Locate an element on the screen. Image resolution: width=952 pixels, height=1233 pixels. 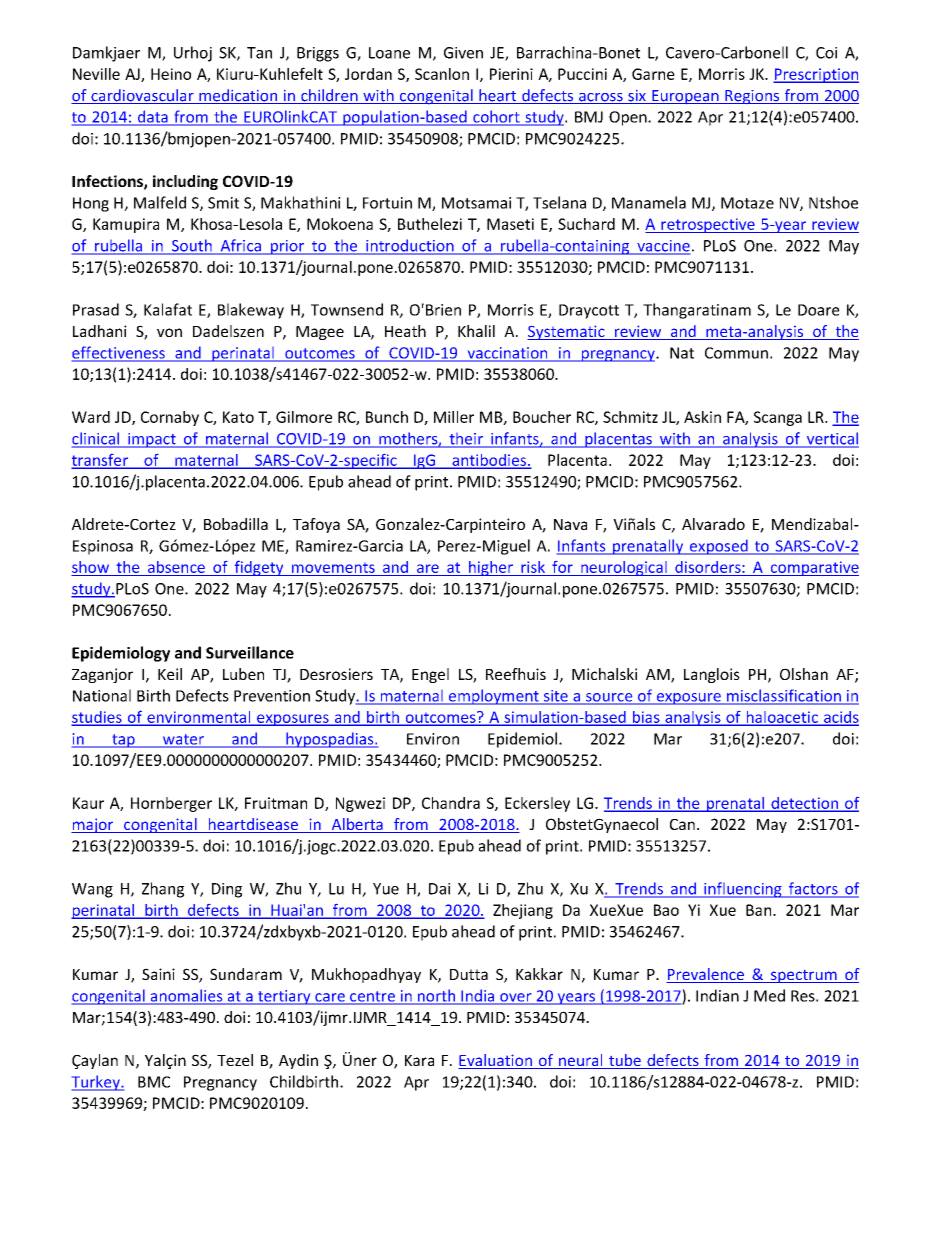
absence is located at coordinates (176, 567).
